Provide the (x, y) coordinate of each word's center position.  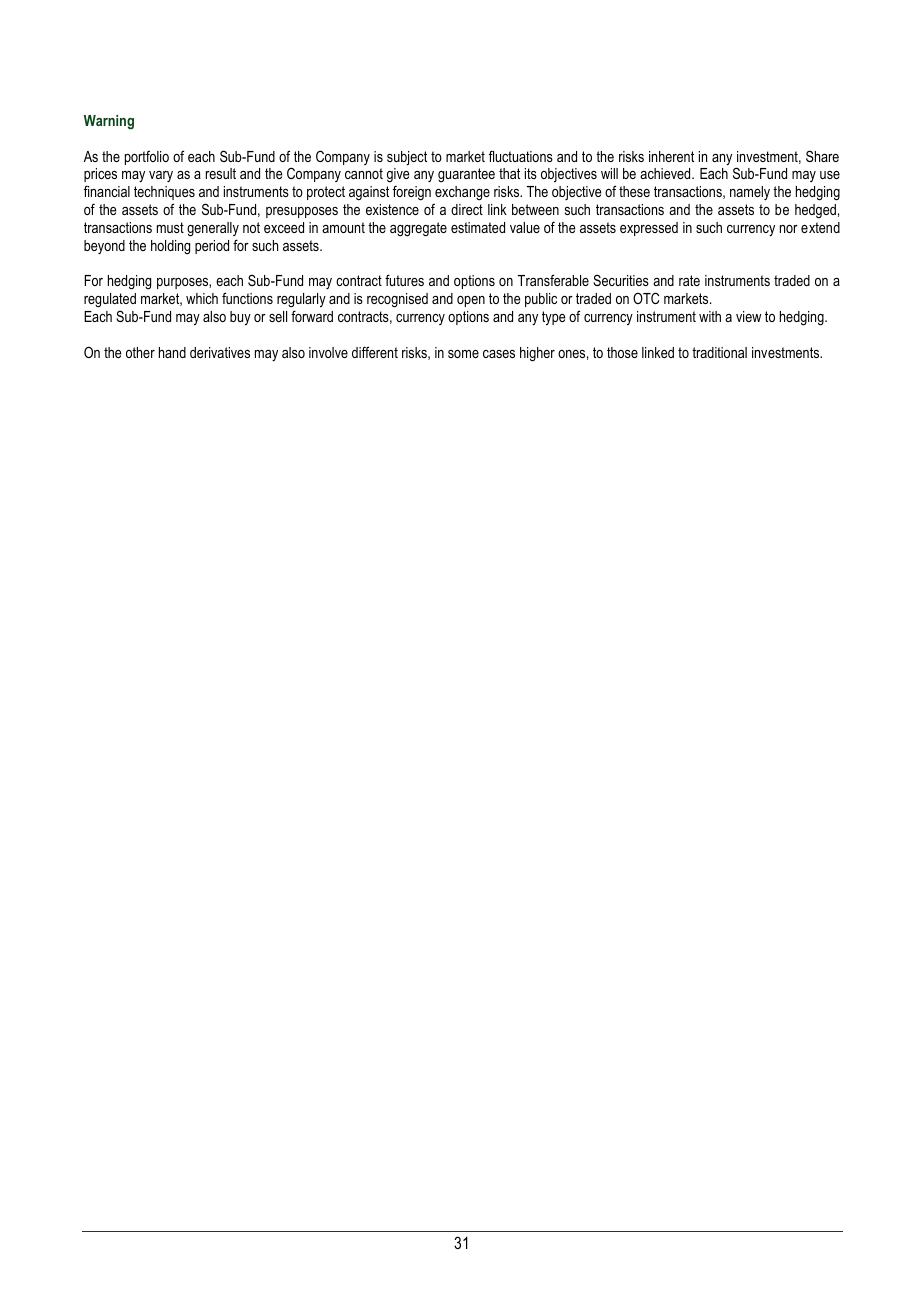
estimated (478, 227)
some (463, 354)
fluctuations (521, 156)
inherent (671, 156)
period (212, 247)
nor (789, 229)
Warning (109, 122)
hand (172, 352)
